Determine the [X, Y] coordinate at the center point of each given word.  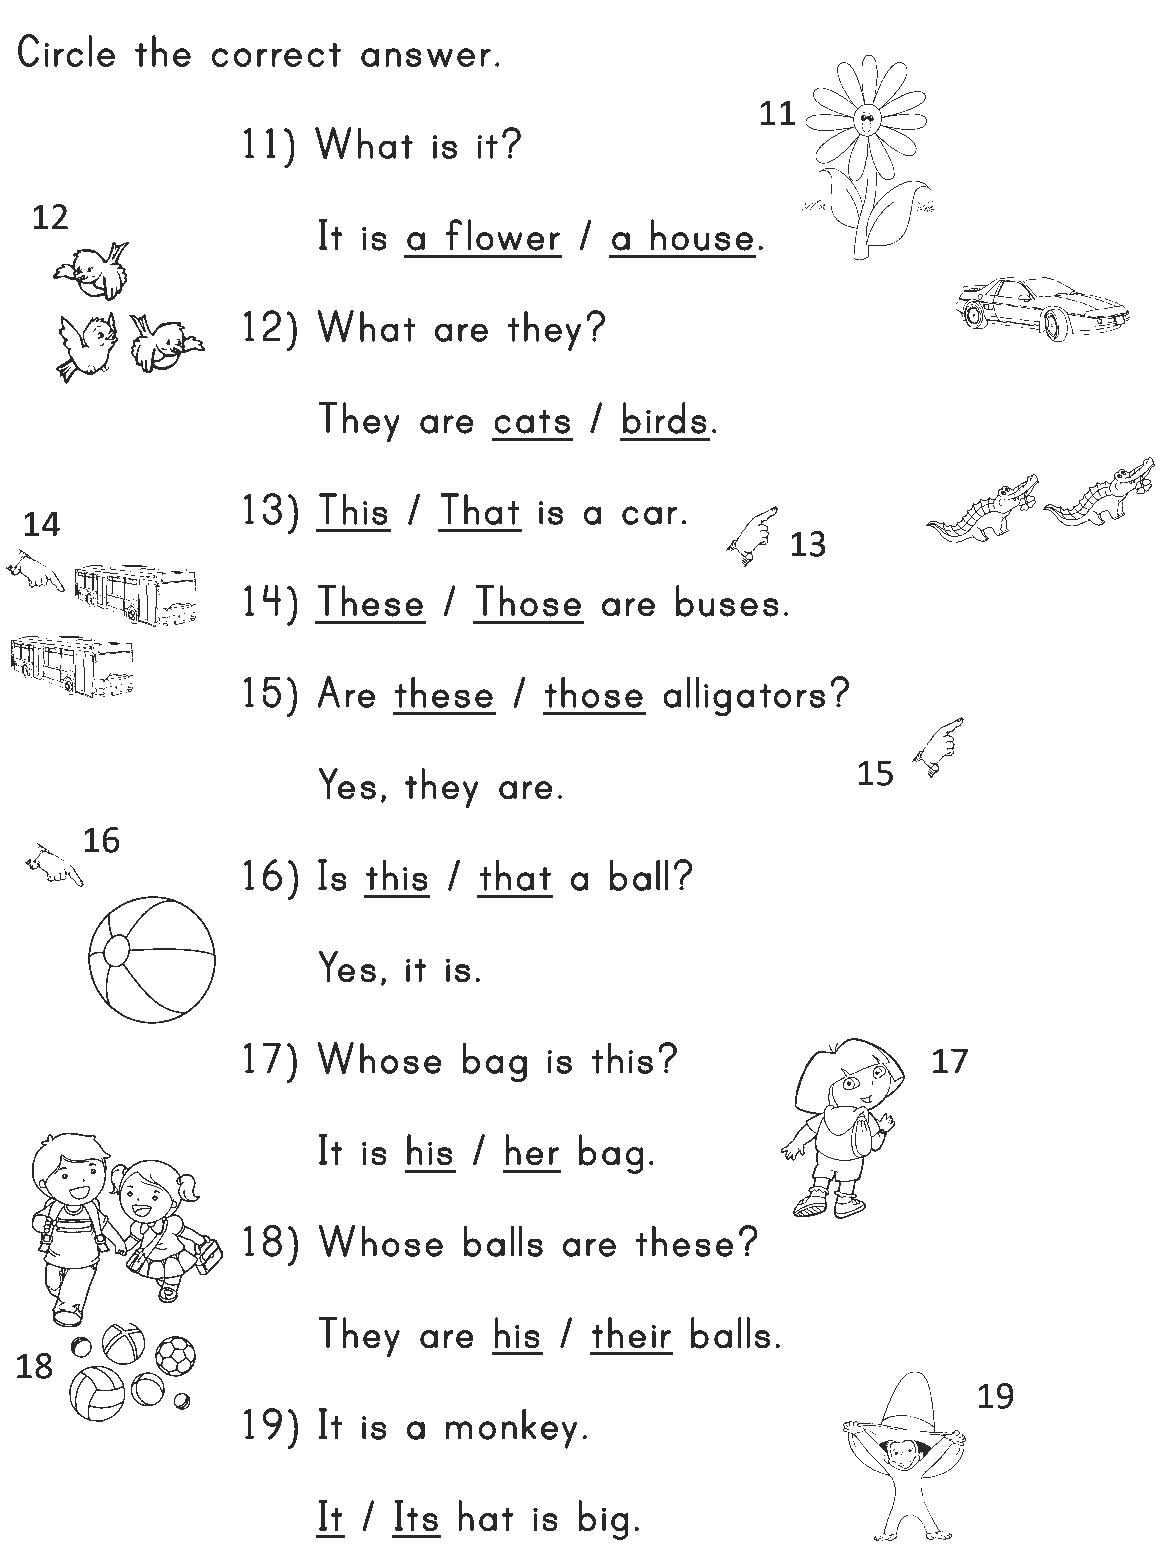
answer [426, 57]
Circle [66, 50]
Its [416, 1516]
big [603, 1520]
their [631, 1333]
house [702, 235]
